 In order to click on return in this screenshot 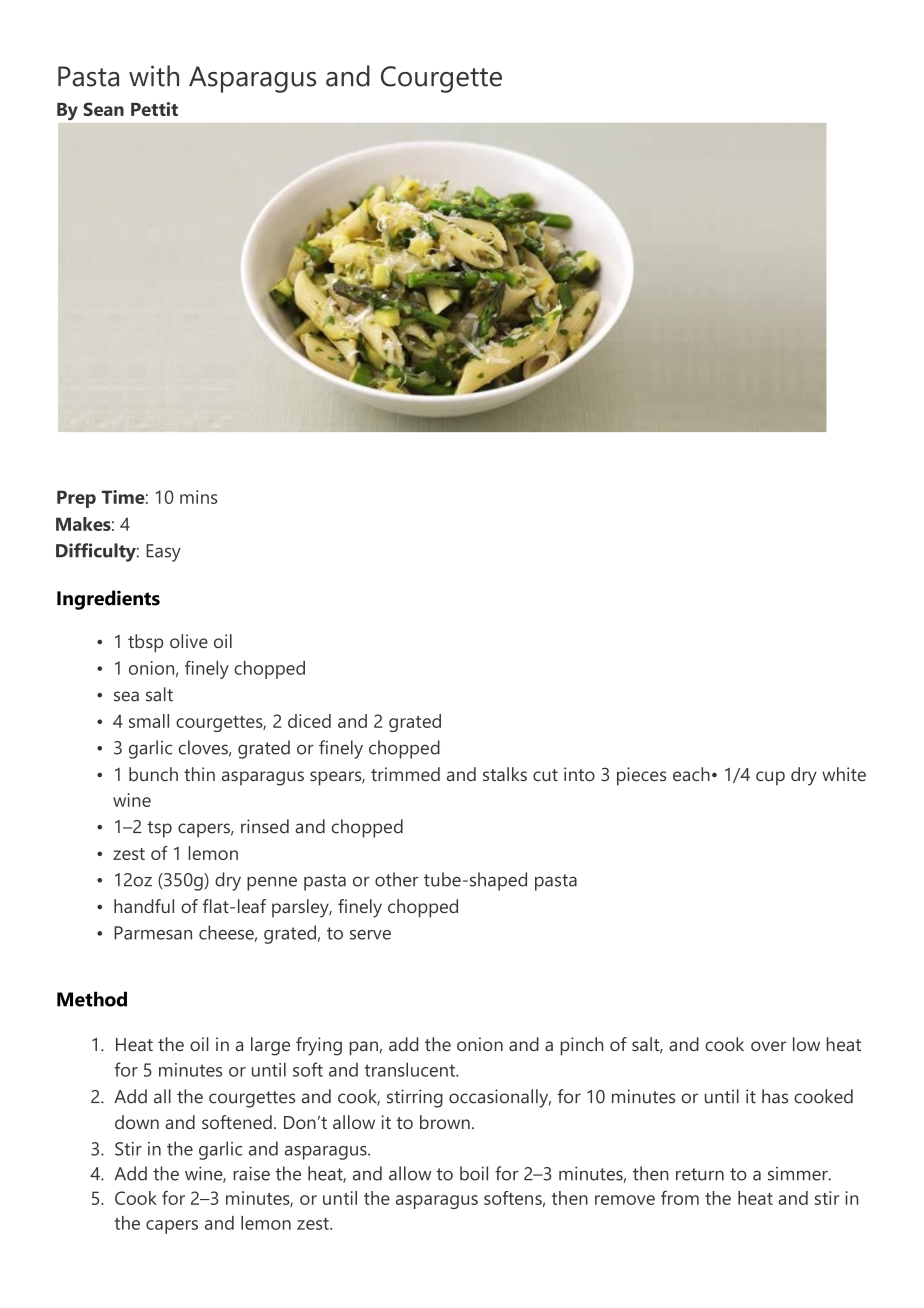, I will do `click(700, 1174)`.
